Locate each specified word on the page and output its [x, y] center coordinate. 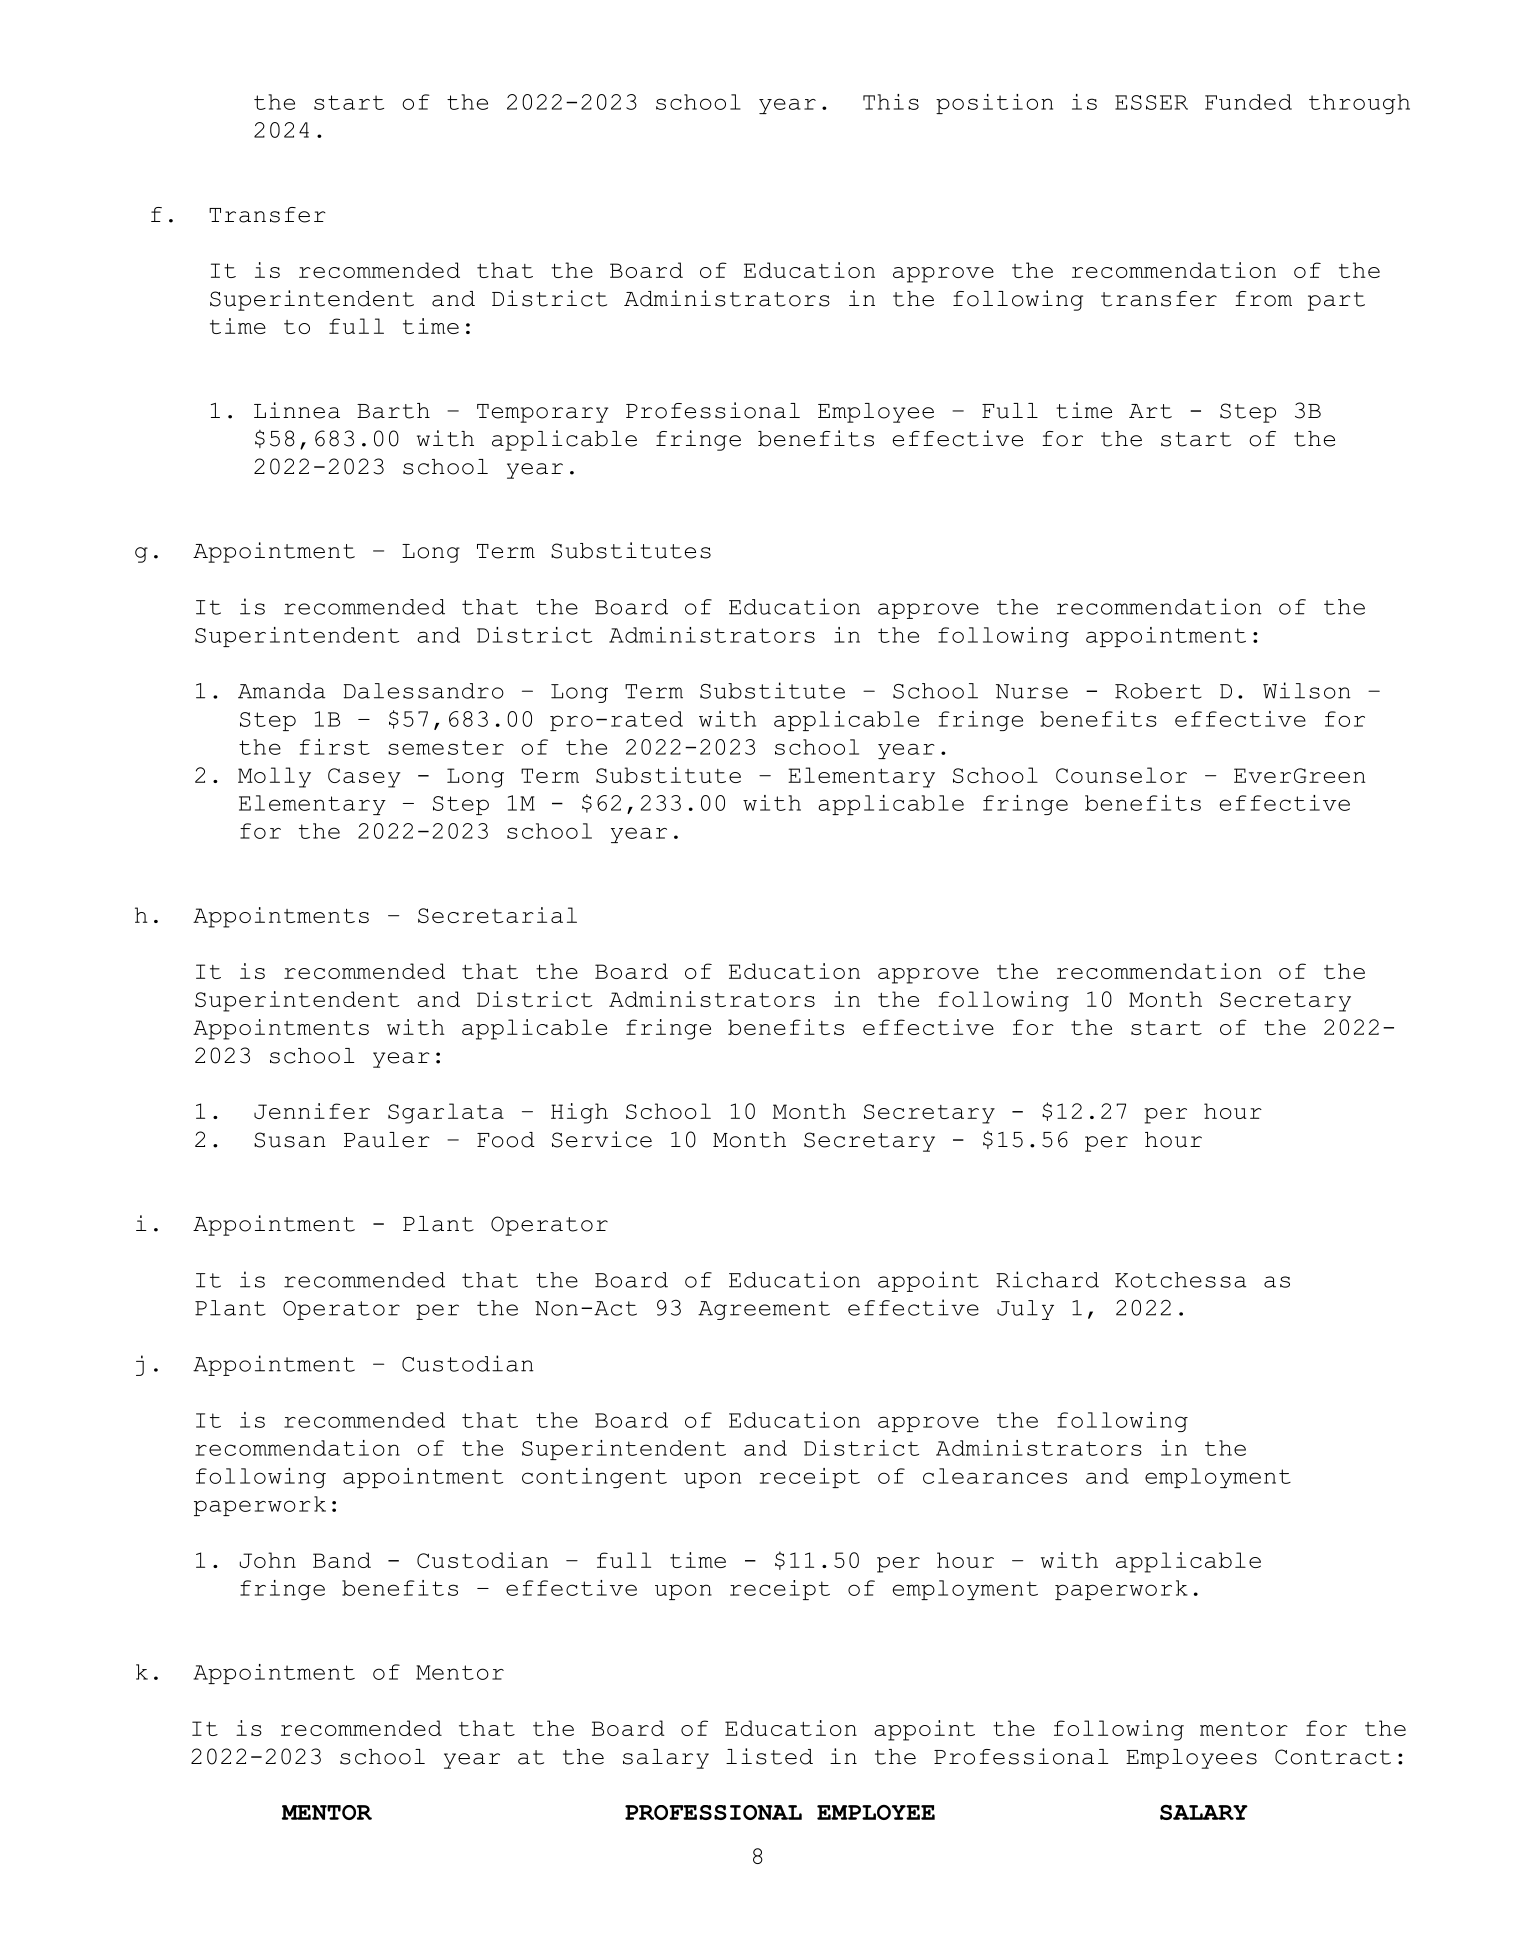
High [579, 1113]
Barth [393, 411]
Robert [1158, 691]
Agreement [764, 1310]
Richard [1047, 1279]
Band [342, 1560]
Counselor [1121, 775]
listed [769, 1756]
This [891, 102]
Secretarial [497, 915]
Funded [1248, 102]
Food [506, 1140]
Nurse [1032, 691]
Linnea [297, 410]
